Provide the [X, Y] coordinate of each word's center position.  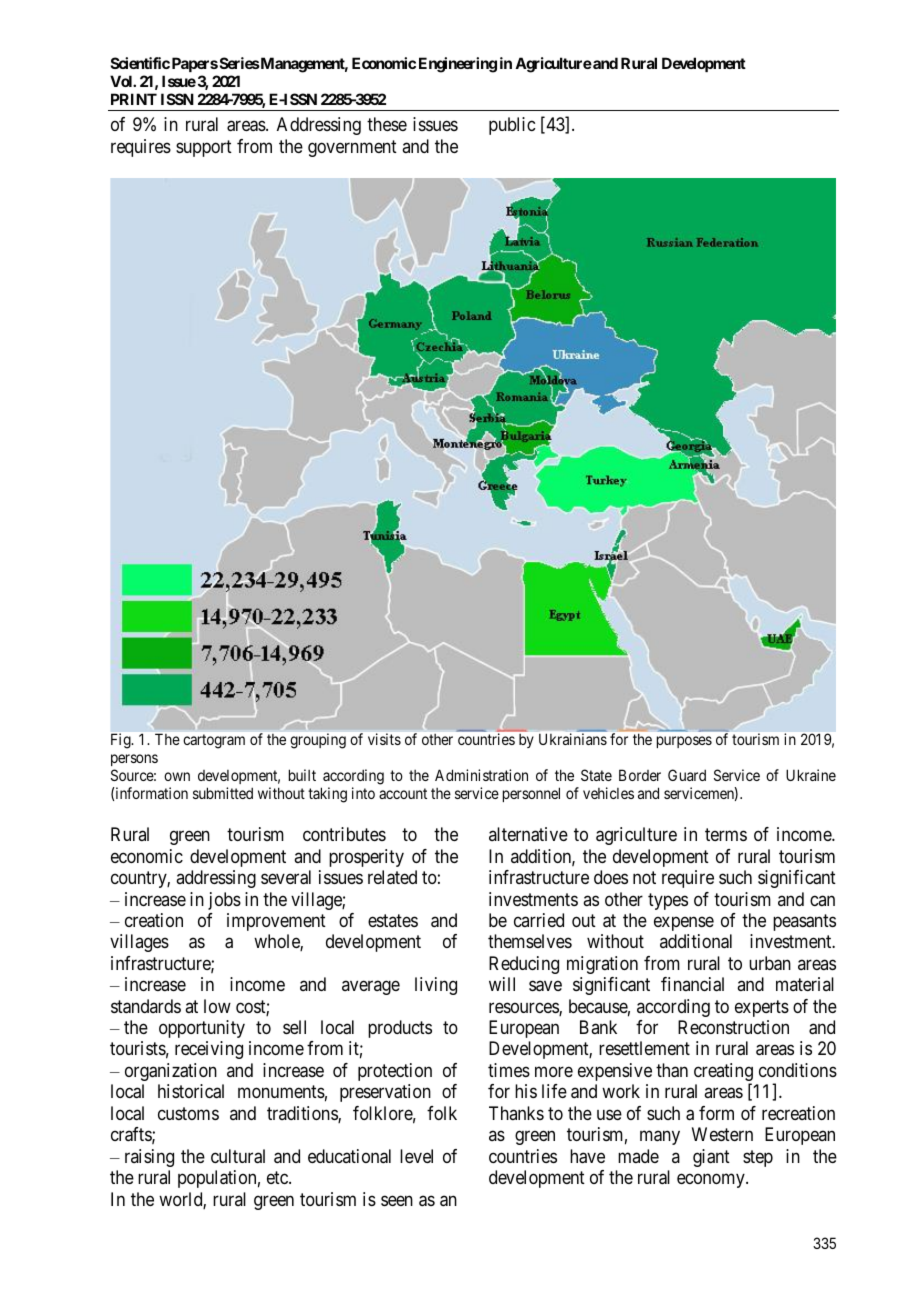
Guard [687, 775]
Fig [122, 741]
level [416, 1156]
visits [384, 739]
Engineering [458, 65]
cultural [238, 1156]
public [512, 126]
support [204, 148]
